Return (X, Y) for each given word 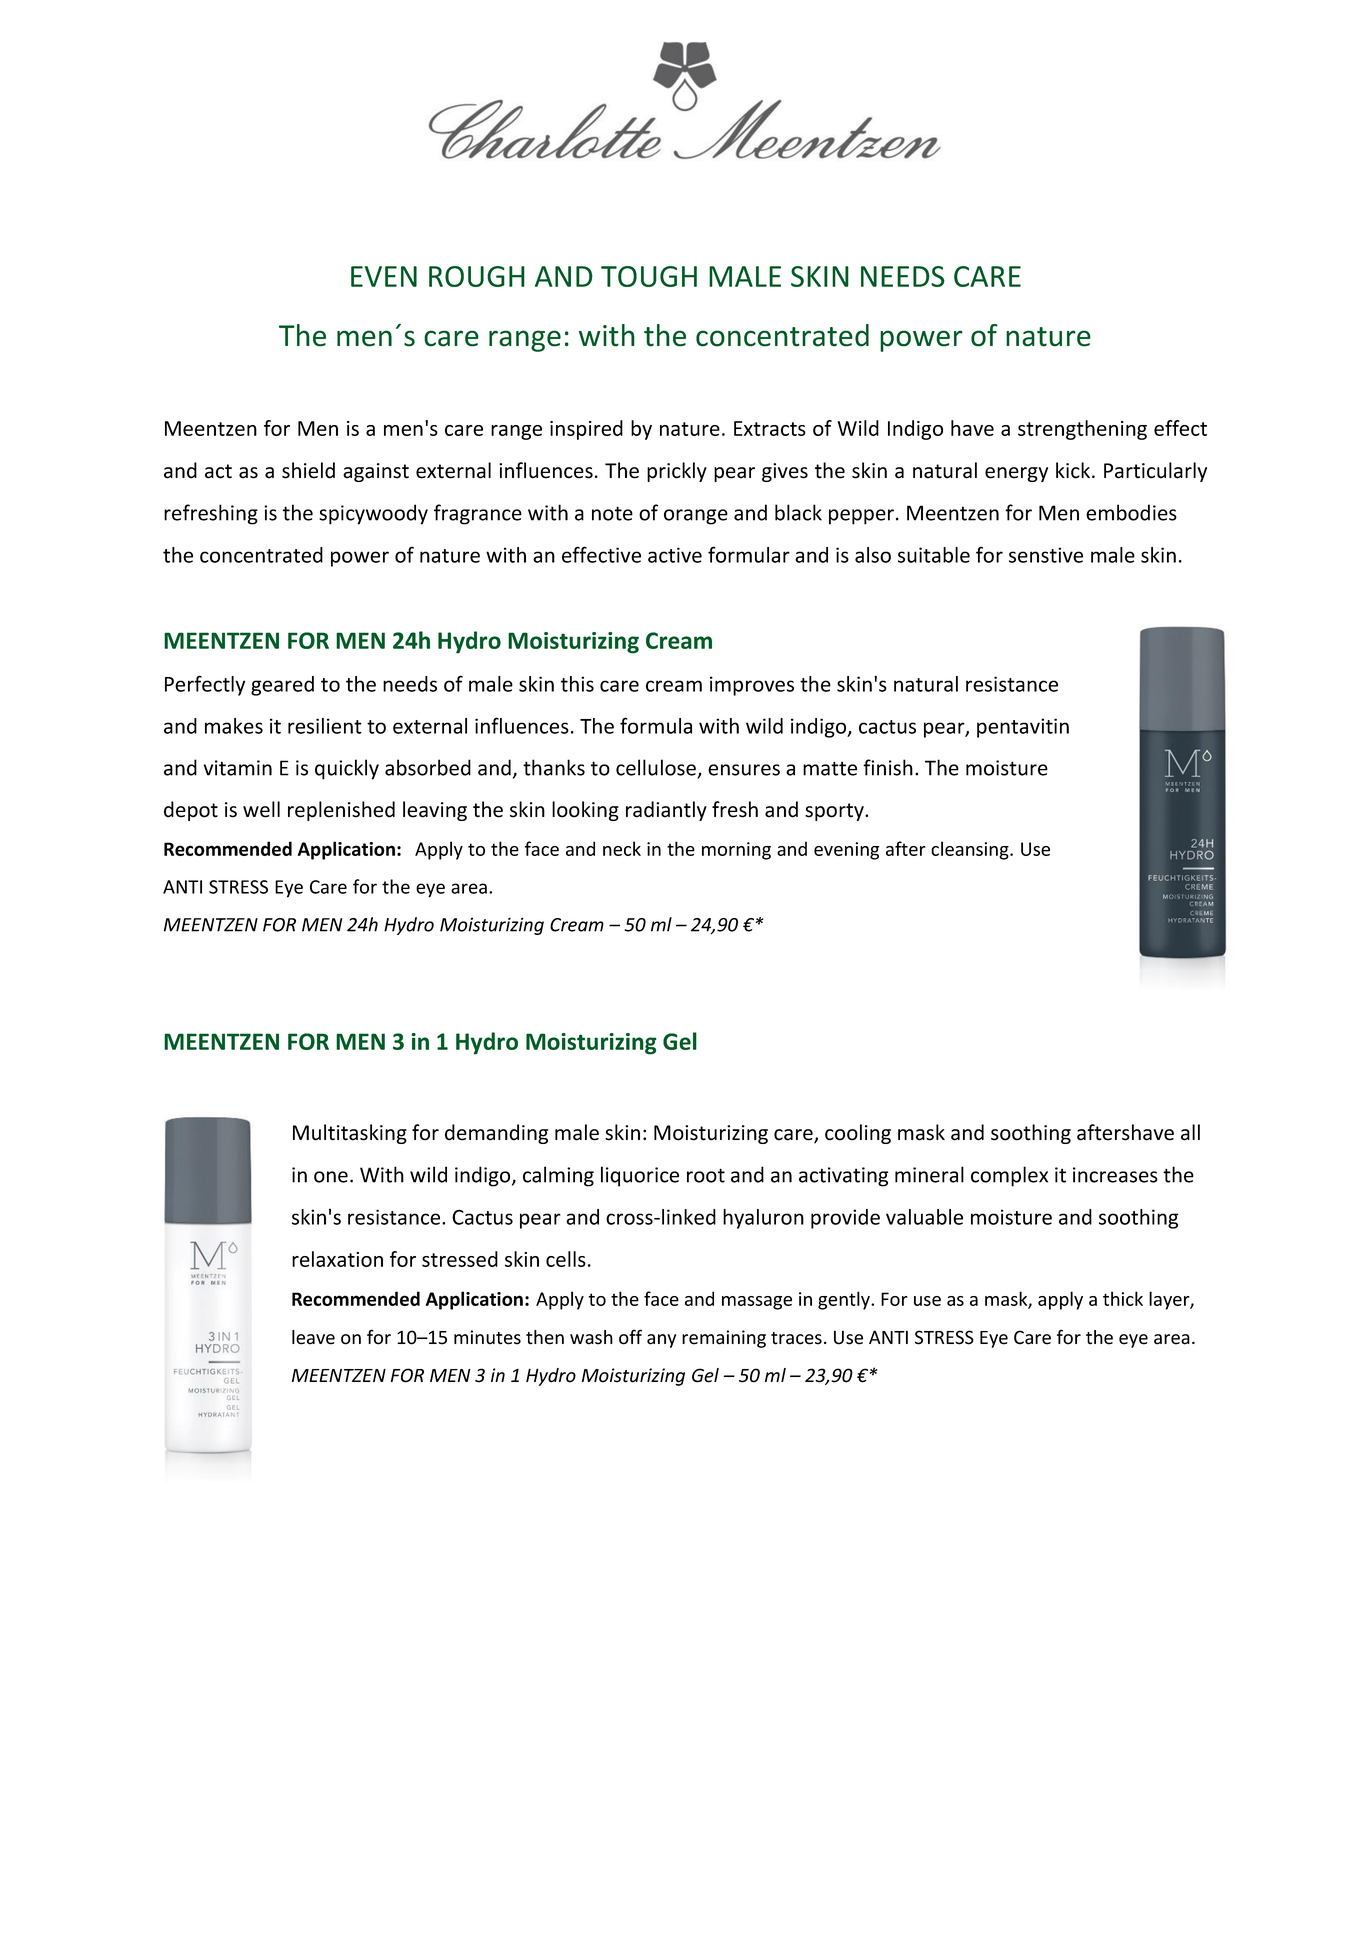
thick (1123, 1298)
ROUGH (477, 276)
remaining (724, 1339)
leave (313, 1337)
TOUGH (649, 276)
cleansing (971, 850)
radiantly (666, 811)
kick (1074, 470)
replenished (341, 811)
